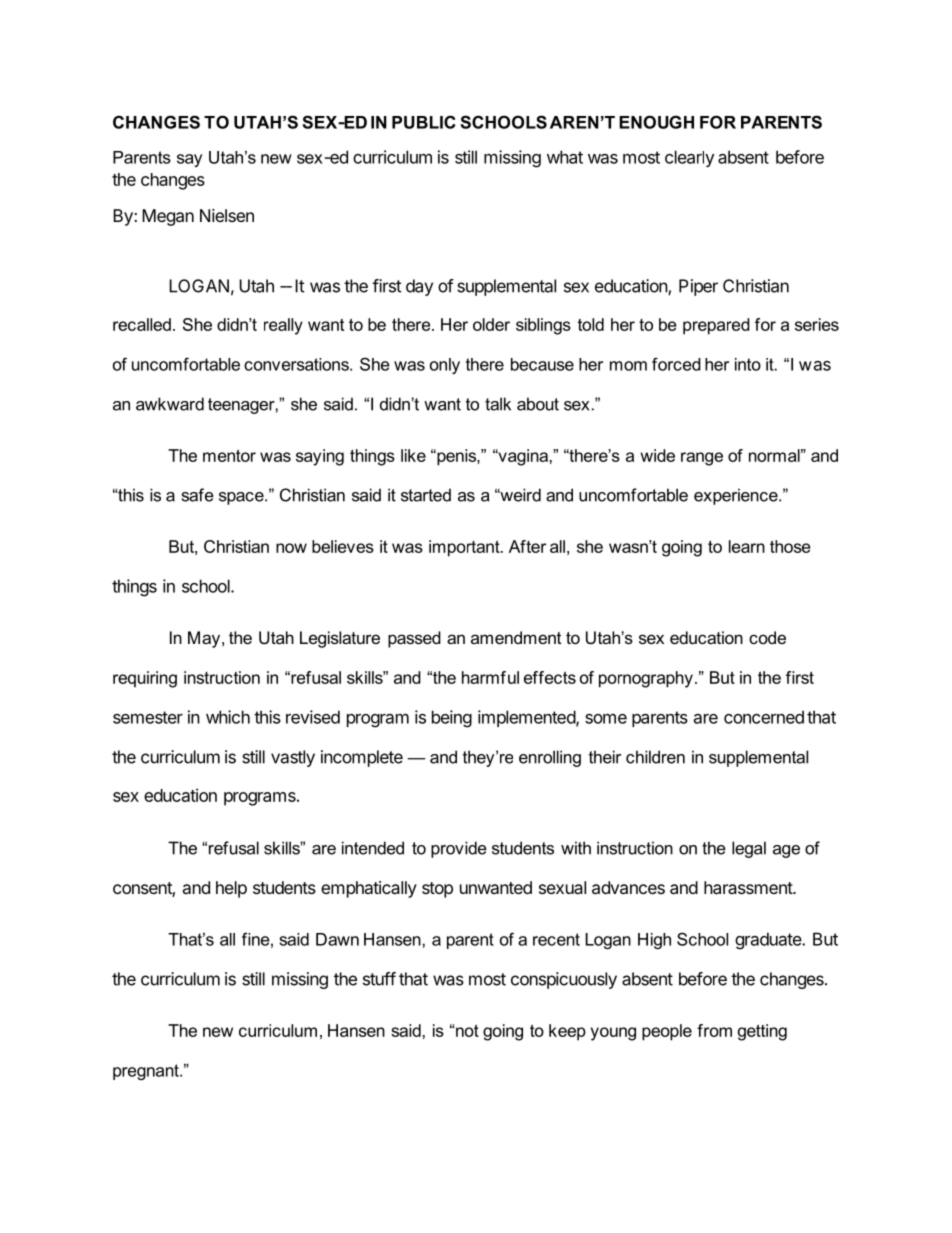  What do you see at coordinates (147, 1072) in the image?
I see `pregnant` at bounding box center [147, 1072].
